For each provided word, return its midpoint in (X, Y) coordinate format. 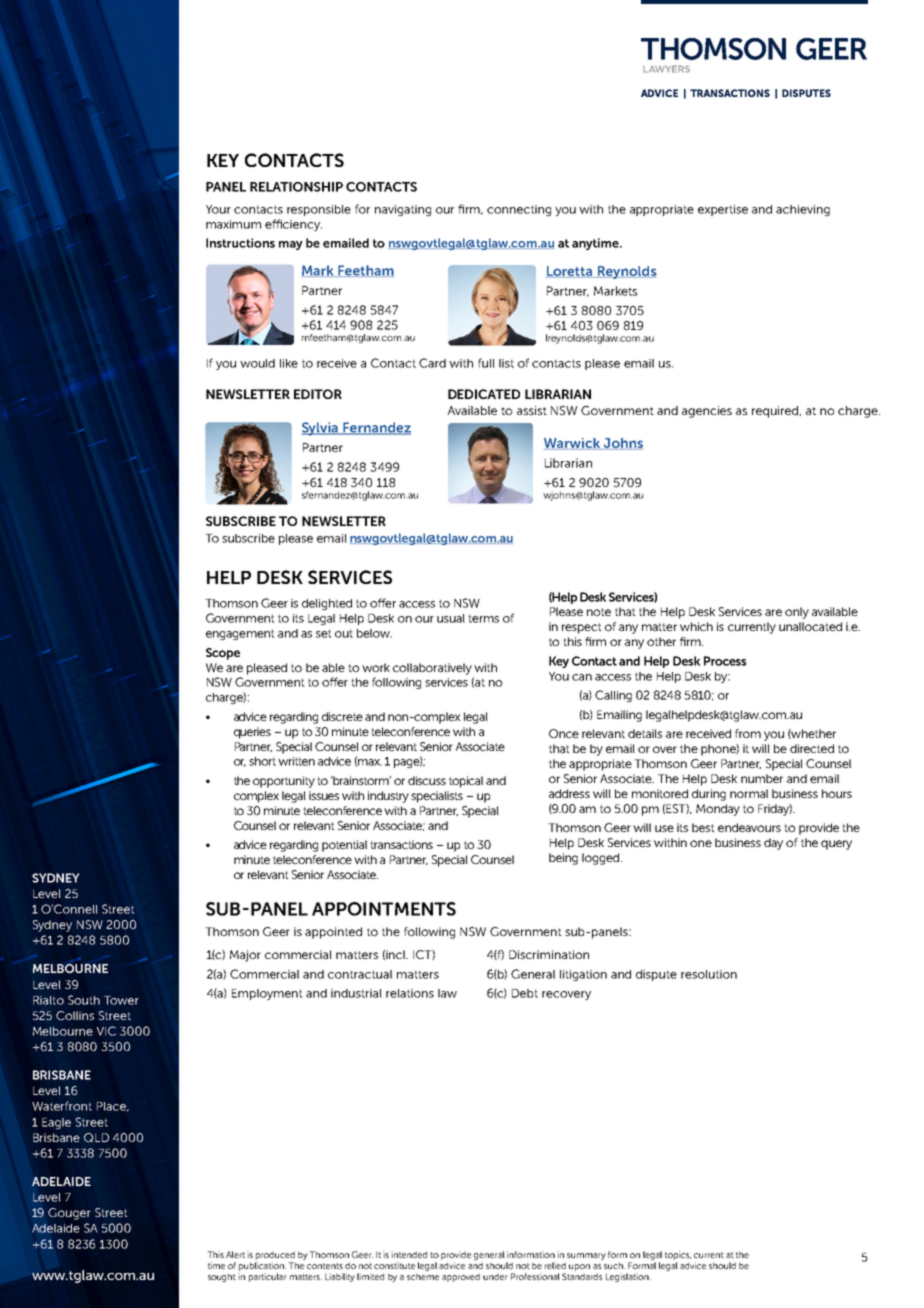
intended (409, 1254)
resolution (709, 974)
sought (222, 1277)
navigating (403, 210)
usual (451, 618)
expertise (723, 210)
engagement (240, 634)
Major (245, 956)
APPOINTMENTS (384, 909)
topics (678, 1255)
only (797, 613)
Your (218, 209)
